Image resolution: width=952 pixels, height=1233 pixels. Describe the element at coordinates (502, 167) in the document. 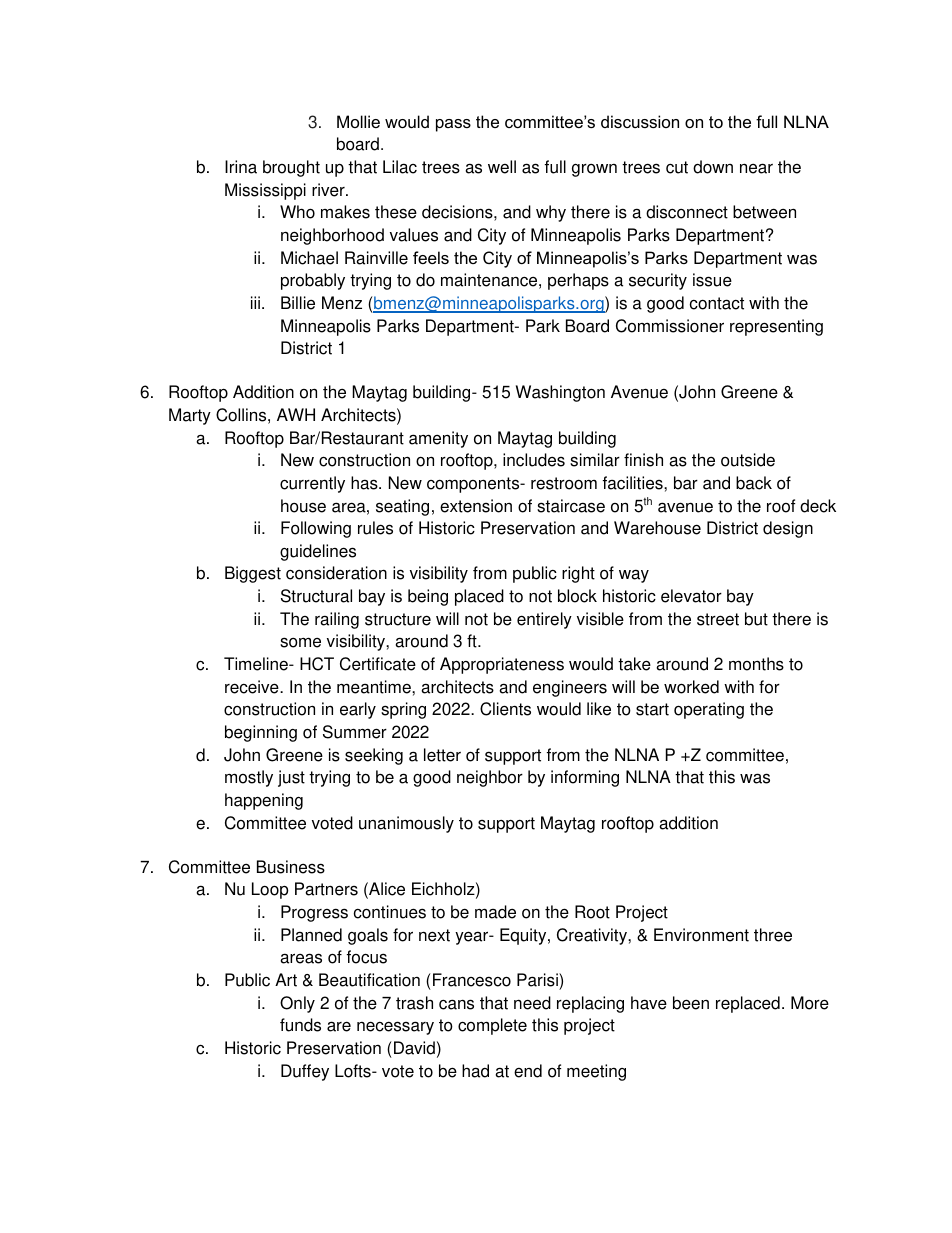

I see `well` at that location.
